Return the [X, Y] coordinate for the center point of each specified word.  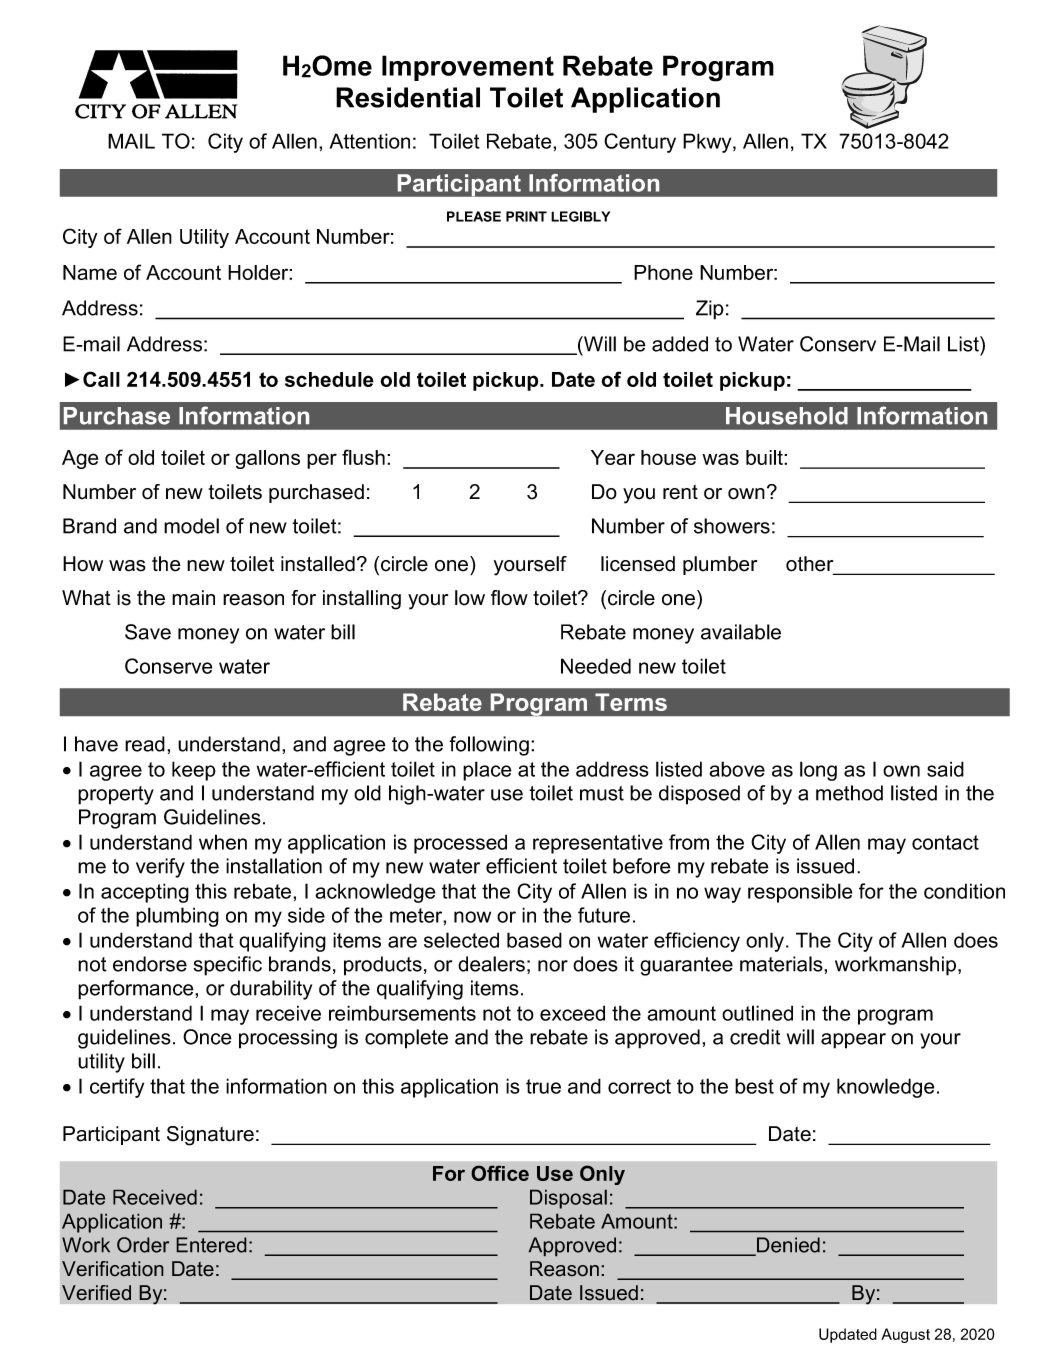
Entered [211, 1245]
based [534, 940]
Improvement [468, 68]
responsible [800, 893]
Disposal [568, 1199]
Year [613, 457]
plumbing [177, 917]
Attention [369, 141]
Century [640, 143]
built [765, 457]
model [191, 526]
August [905, 1335]
